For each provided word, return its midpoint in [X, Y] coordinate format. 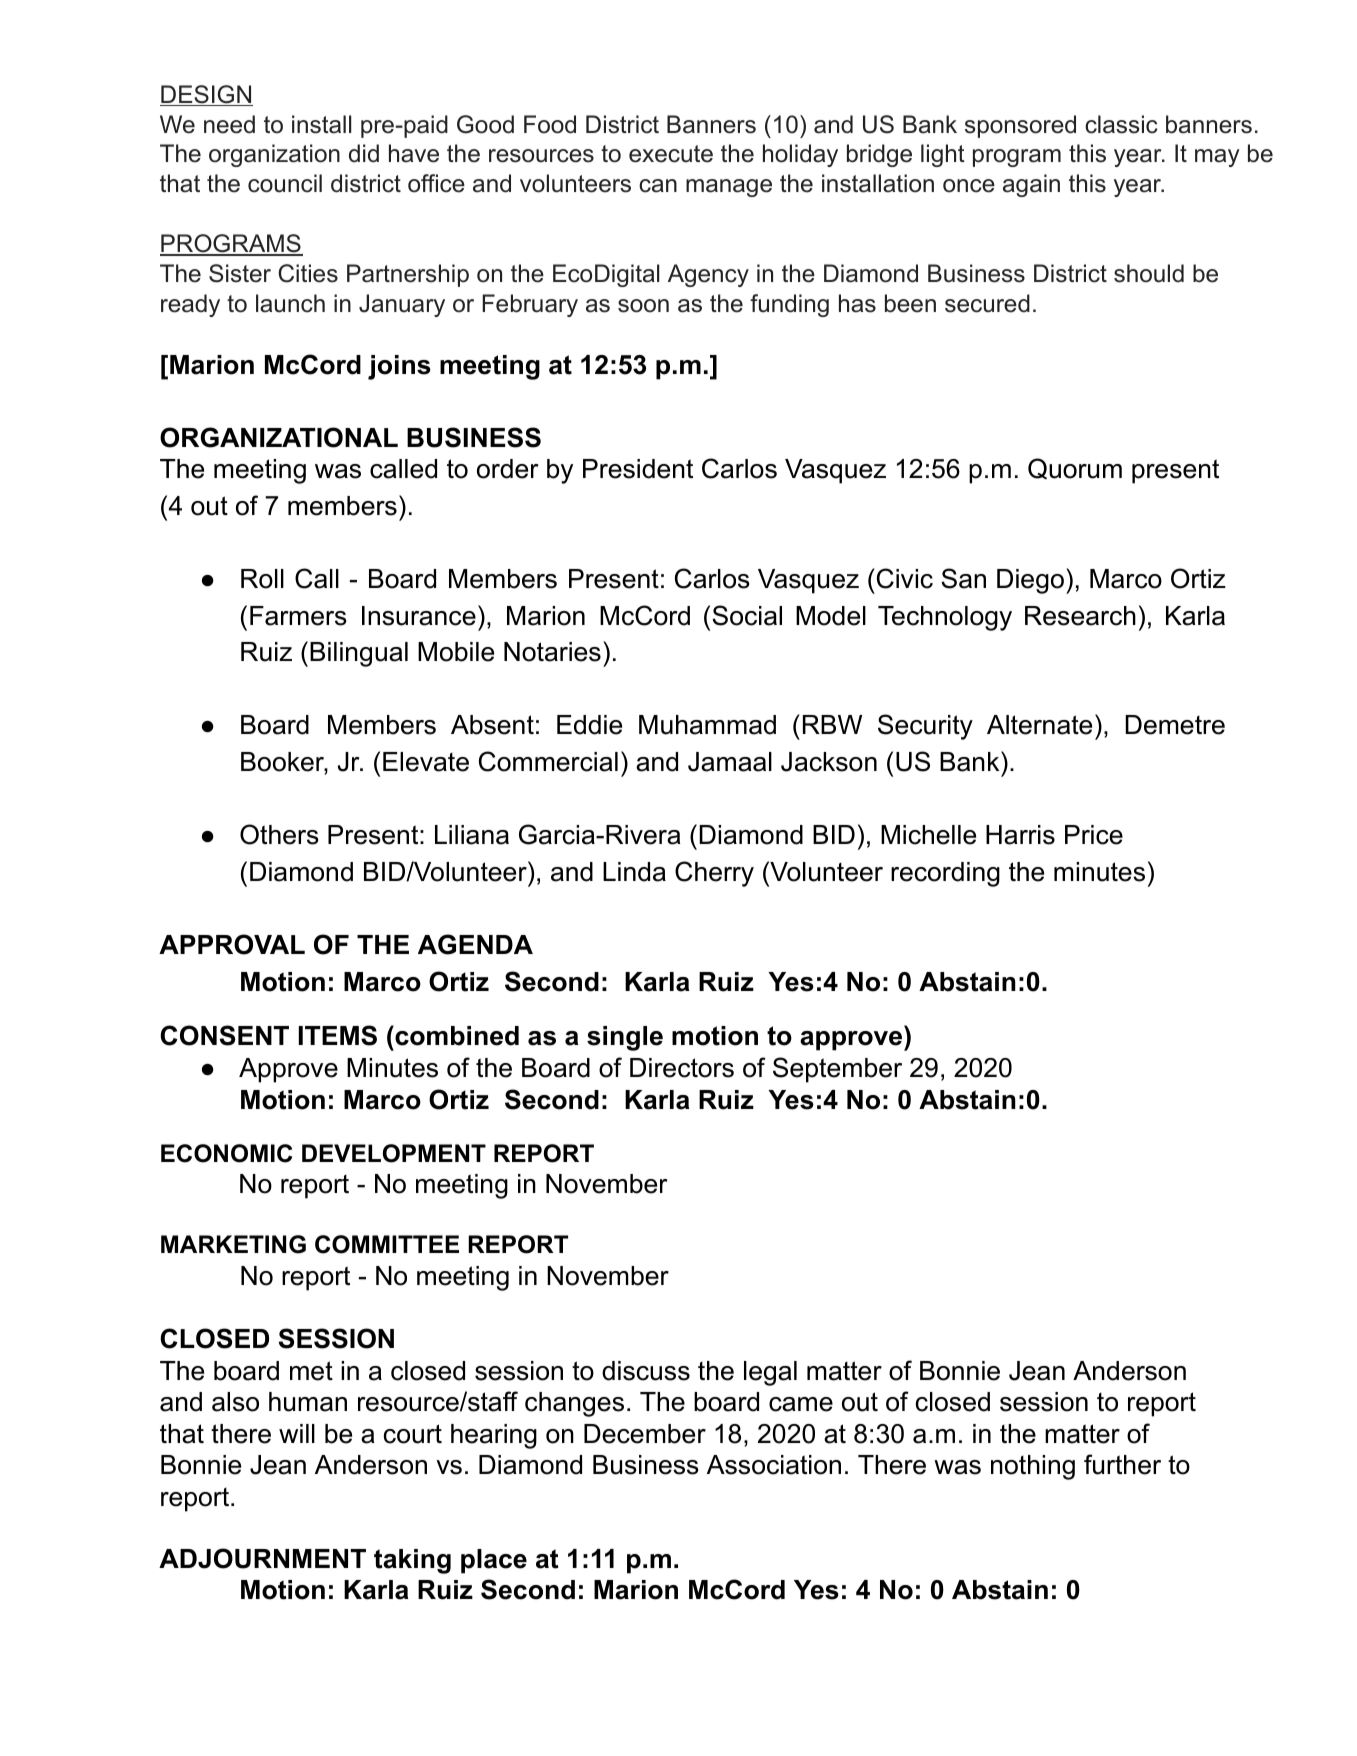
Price [1094, 835]
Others [279, 834]
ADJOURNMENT [262, 1558]
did [364, 153]
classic [1121, 124]
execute [671, 154]
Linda [634, 872]
